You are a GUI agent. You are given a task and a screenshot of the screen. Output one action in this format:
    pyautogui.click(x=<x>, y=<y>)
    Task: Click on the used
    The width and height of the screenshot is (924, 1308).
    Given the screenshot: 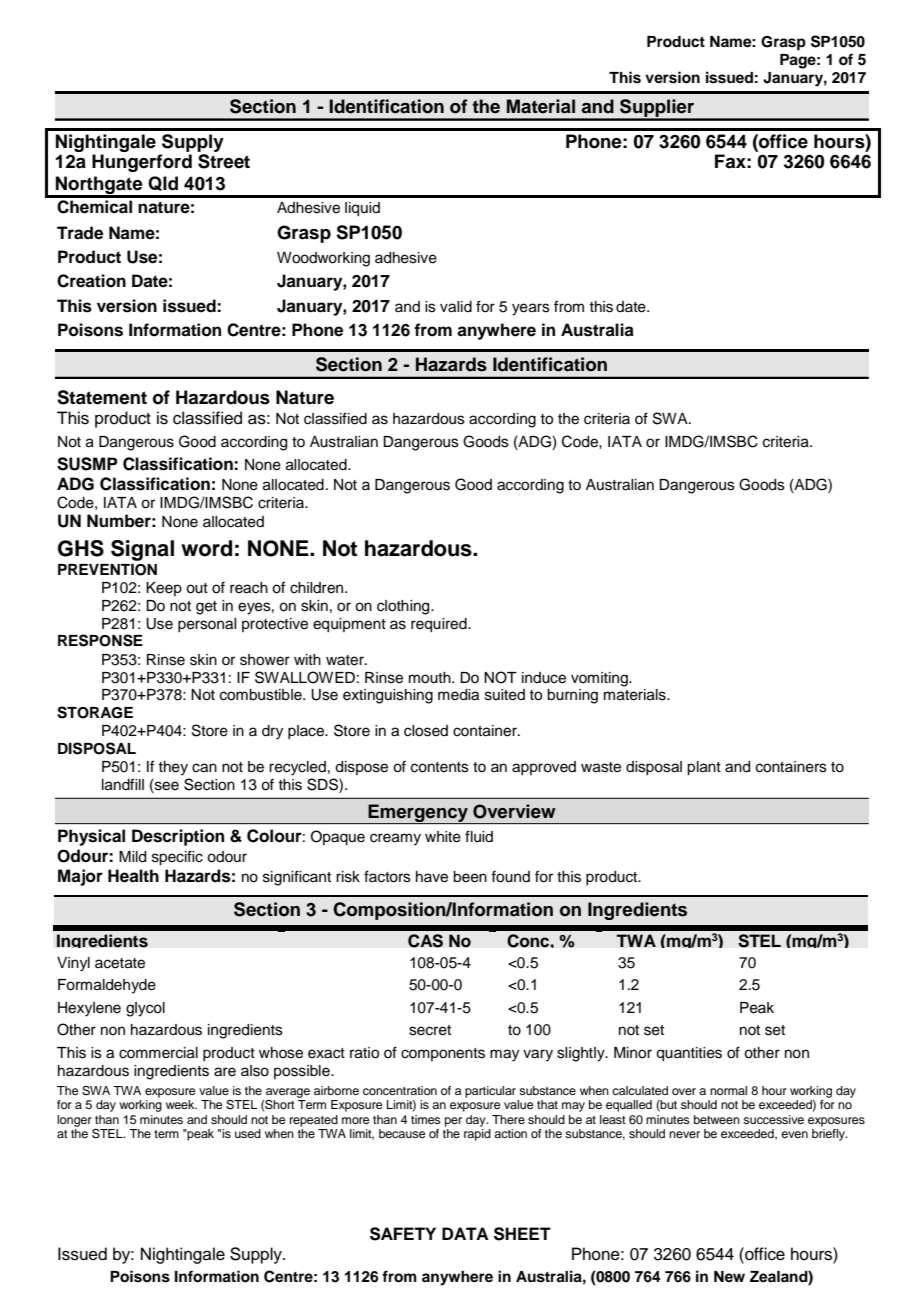 What is the action you would take?
    pyautogui.click(x=248, y=1133)
